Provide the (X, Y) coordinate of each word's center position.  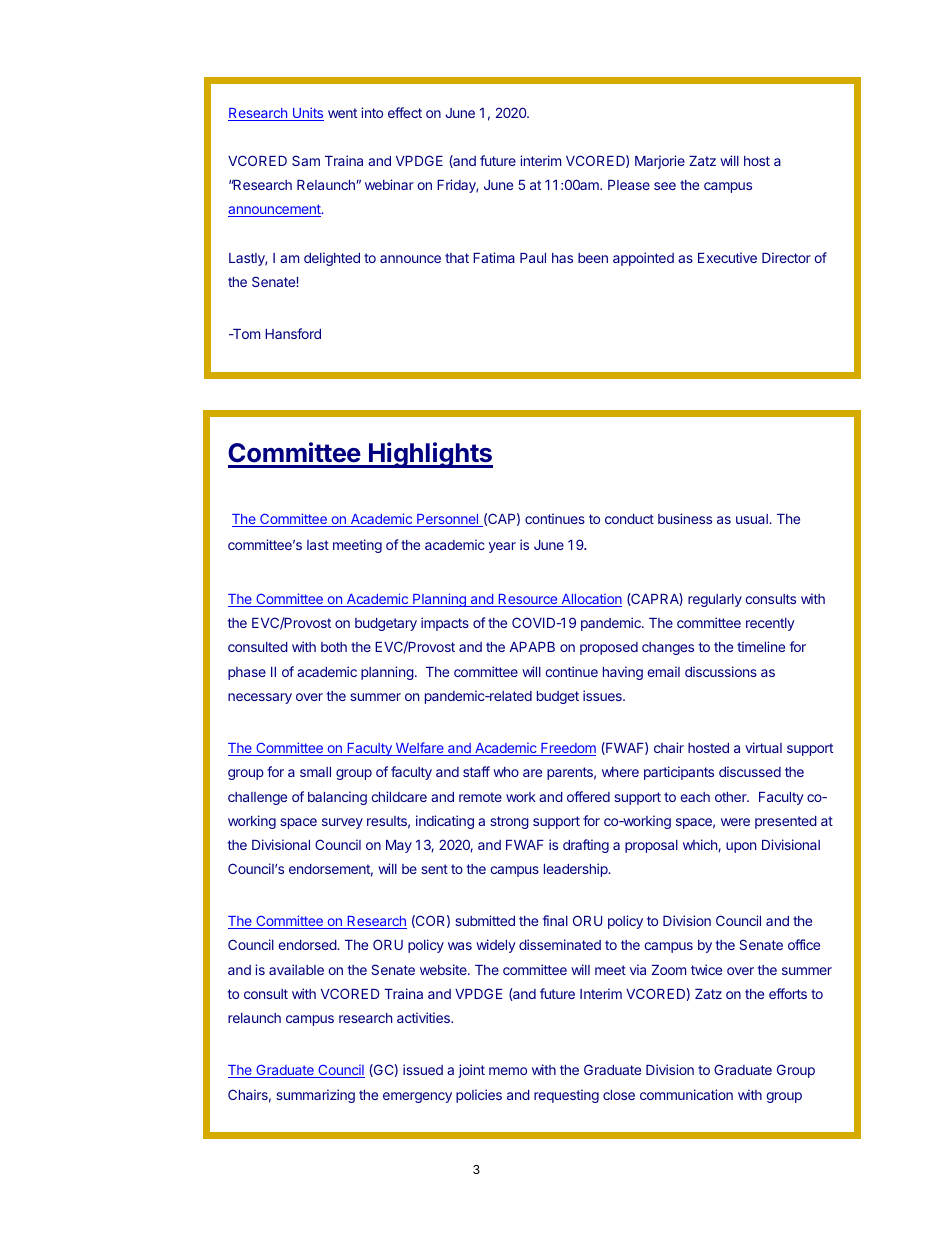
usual (753, 519)
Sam (306, 160)
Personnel (448, 520)
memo (508, 1071)
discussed (750, 771)
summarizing (315, 1096)
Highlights (430, 455)
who (506, 772)
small (315, 772)
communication (686, 1094)
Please (629, 185)
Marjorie (660, 162)
